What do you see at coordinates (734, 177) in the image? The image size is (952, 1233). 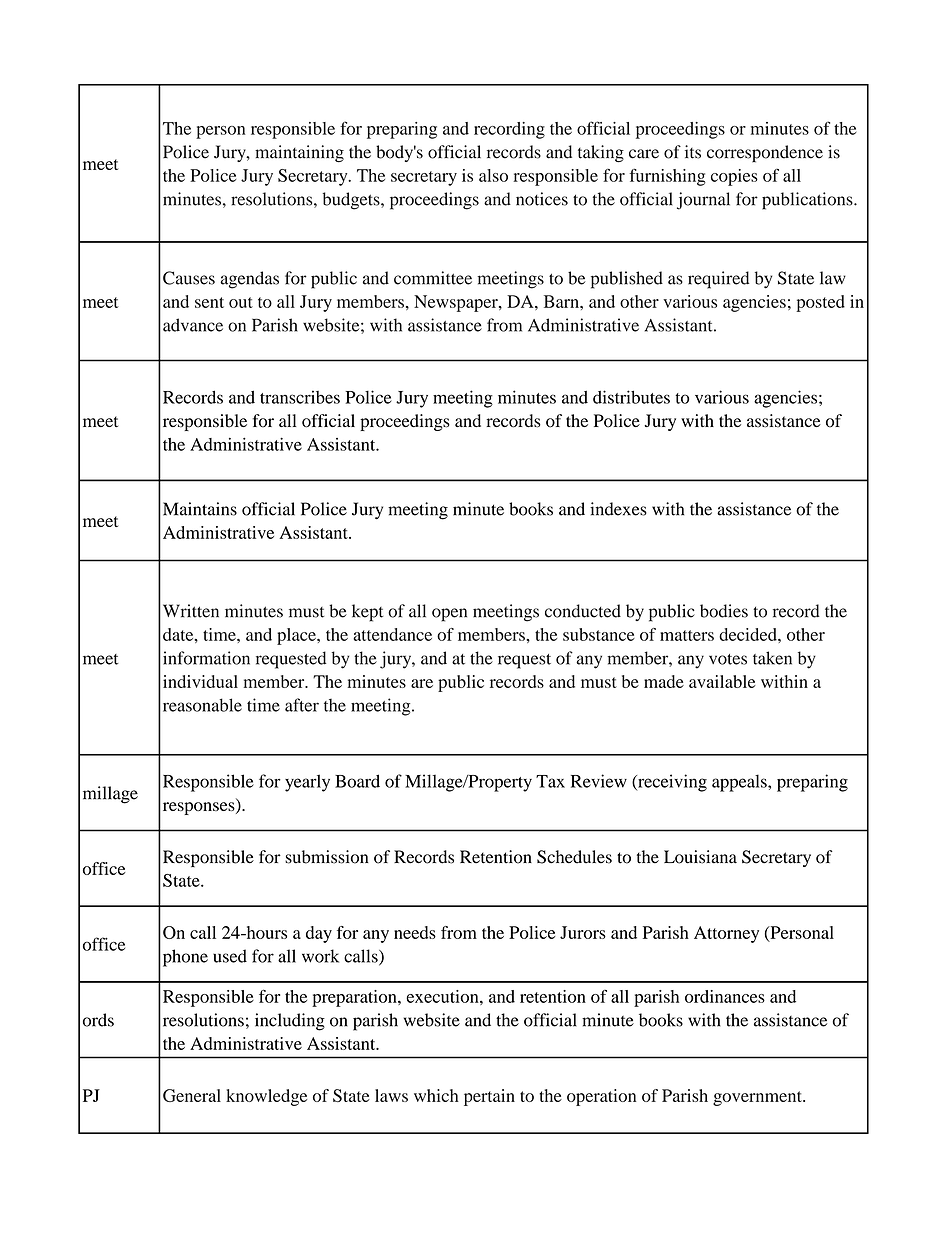 I see `copies` at bounding box center [734, 177].
